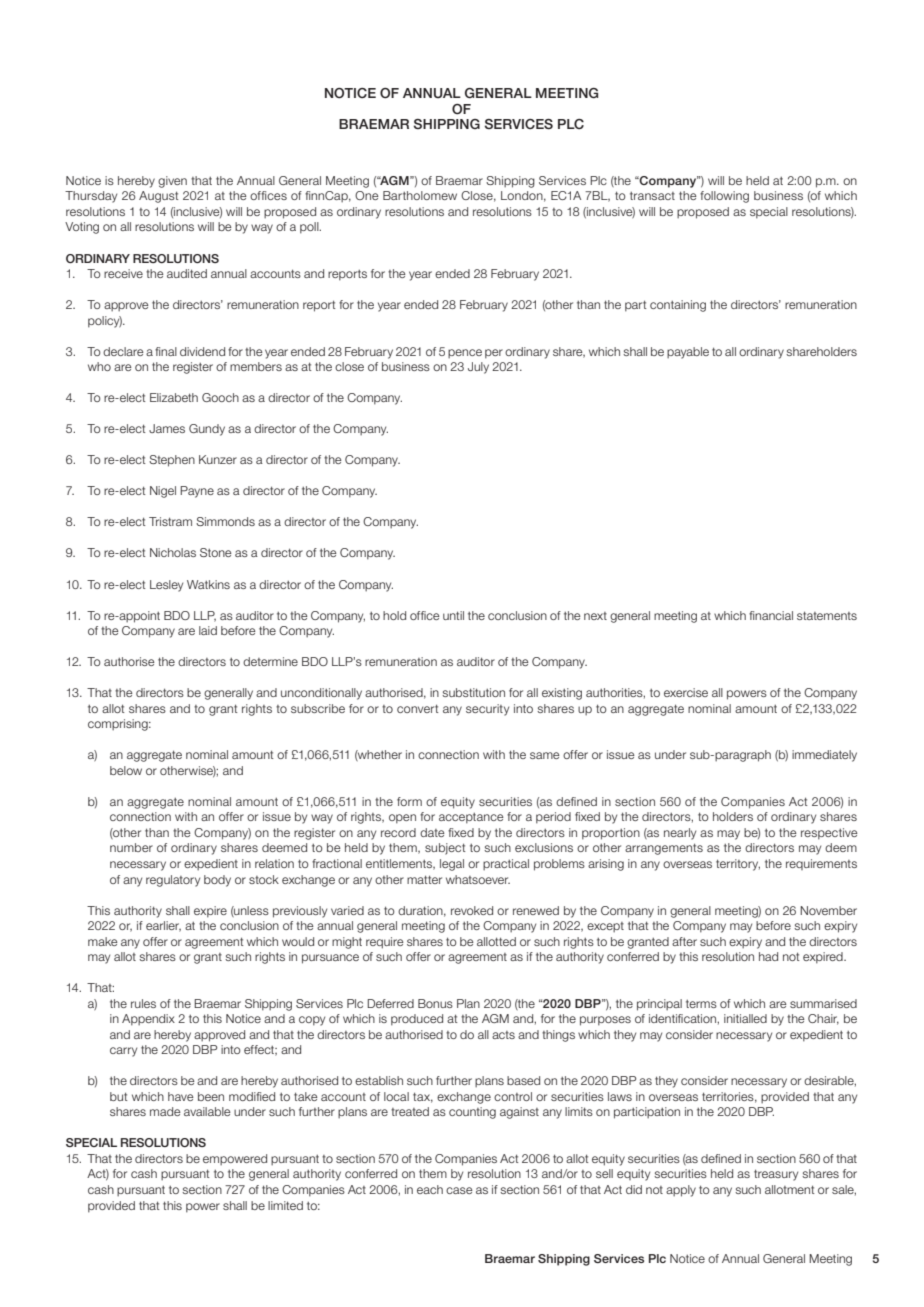  Describe the element at coordinates (776, 1175) in the screenshot. I see `treasury` at that location.
